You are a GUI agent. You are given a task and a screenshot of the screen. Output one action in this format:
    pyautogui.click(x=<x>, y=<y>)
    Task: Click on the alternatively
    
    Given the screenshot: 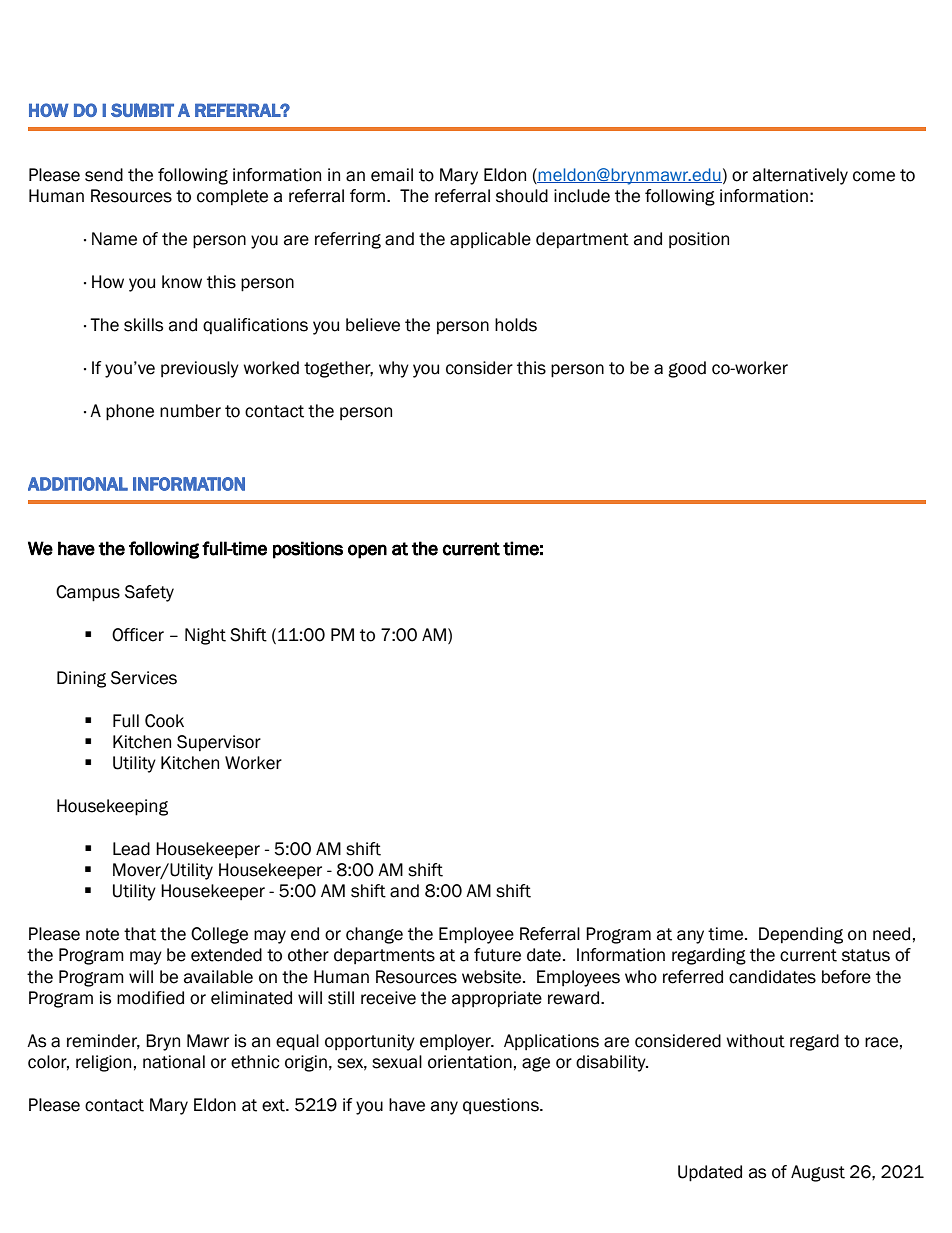 What is the action you would take?
    pyautogui.click(x=800, y=176)
